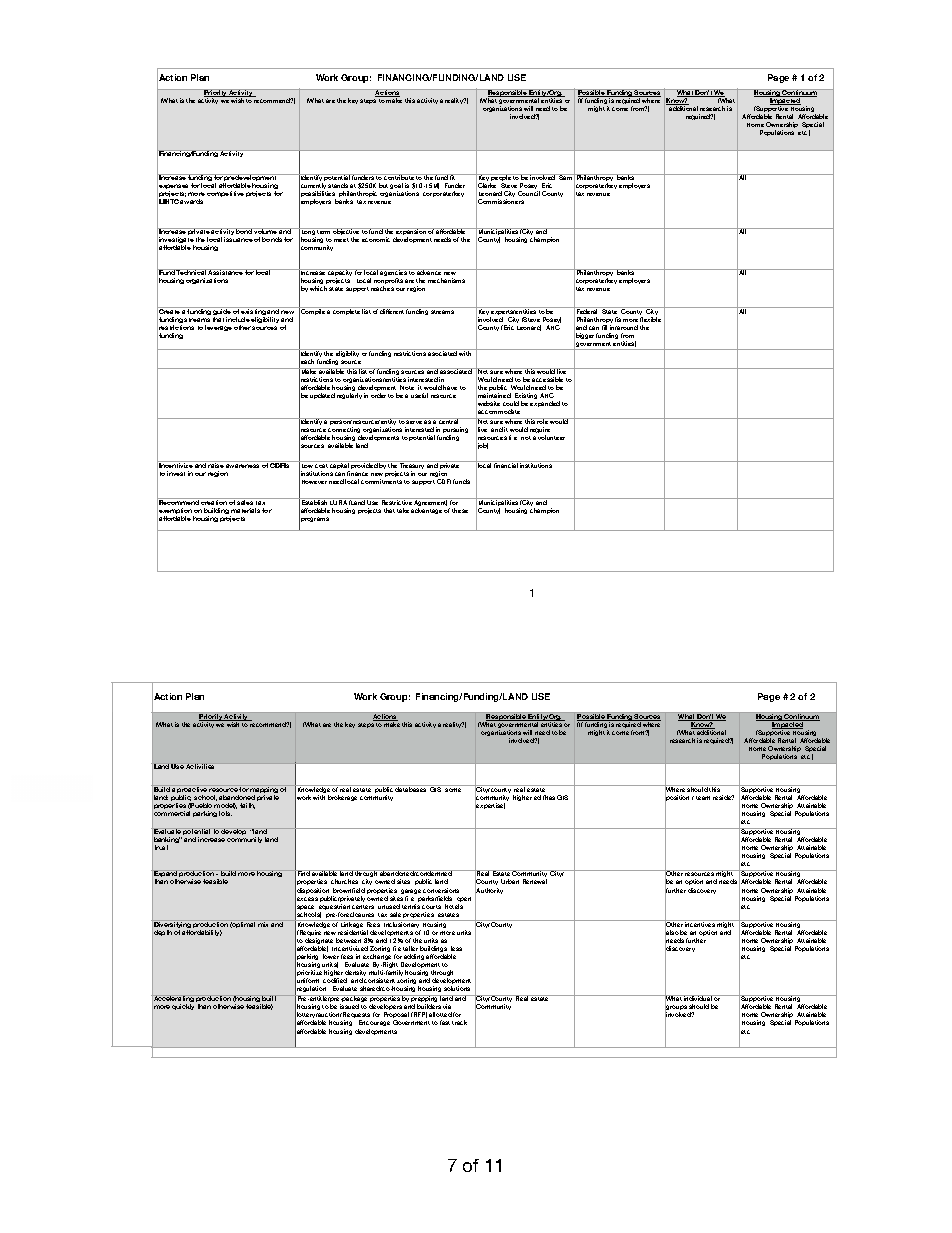 The image size is (952, 1233). What do you see at coordinates (506, 464) in the screenshot?
I see `financial` at bounding box center [506, 464].
